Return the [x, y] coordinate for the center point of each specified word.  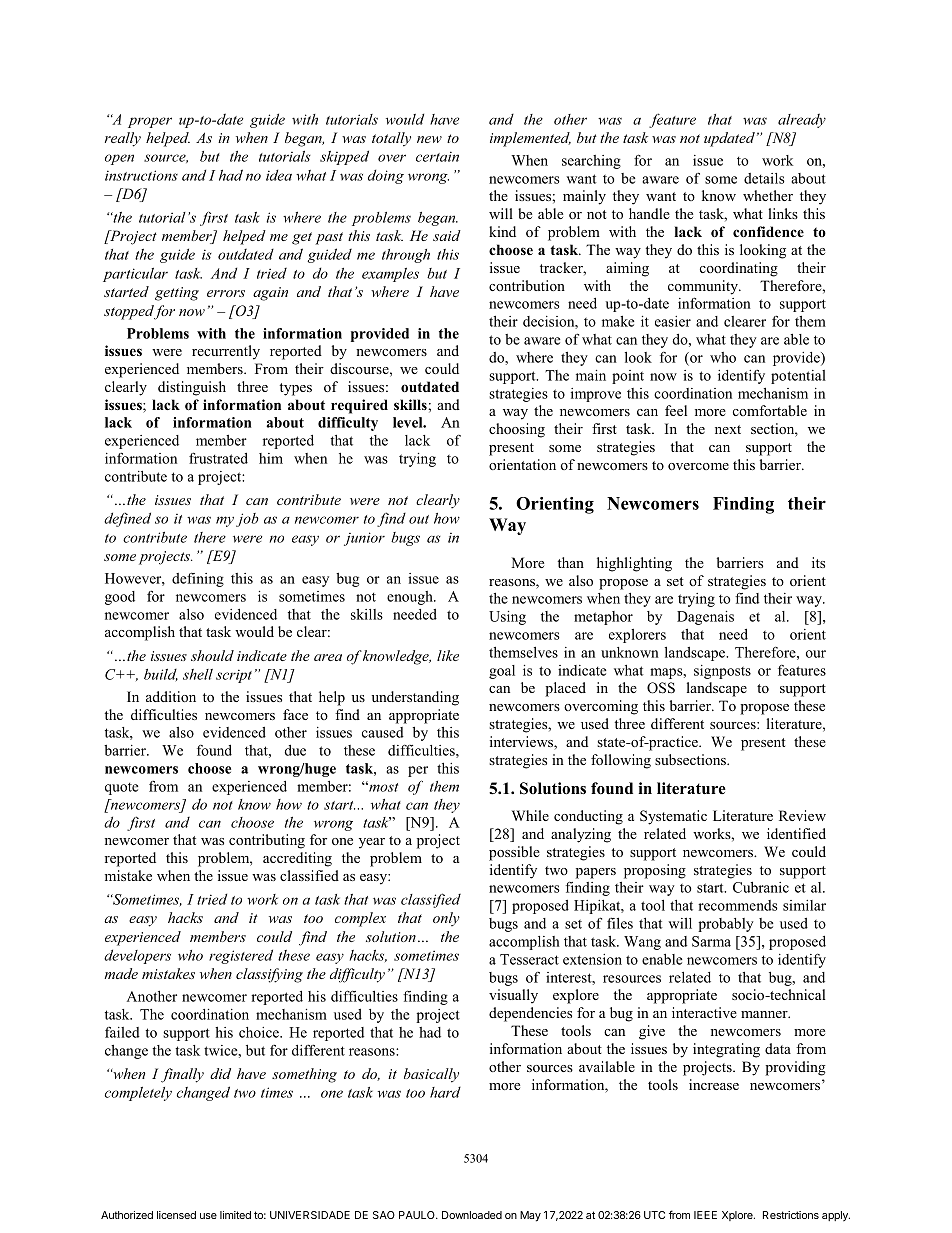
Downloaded [472, 1215]
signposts [722, 672]
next [728, 429]
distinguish [192, 388]
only [446, 919]
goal [502, 672]
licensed [176, 1215]
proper [150, 122]
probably [726, 925]
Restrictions [791, 1215]
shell [198, 674]
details [764, 178]
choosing [517, 430]
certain [437, 156]
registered [241, 956]
